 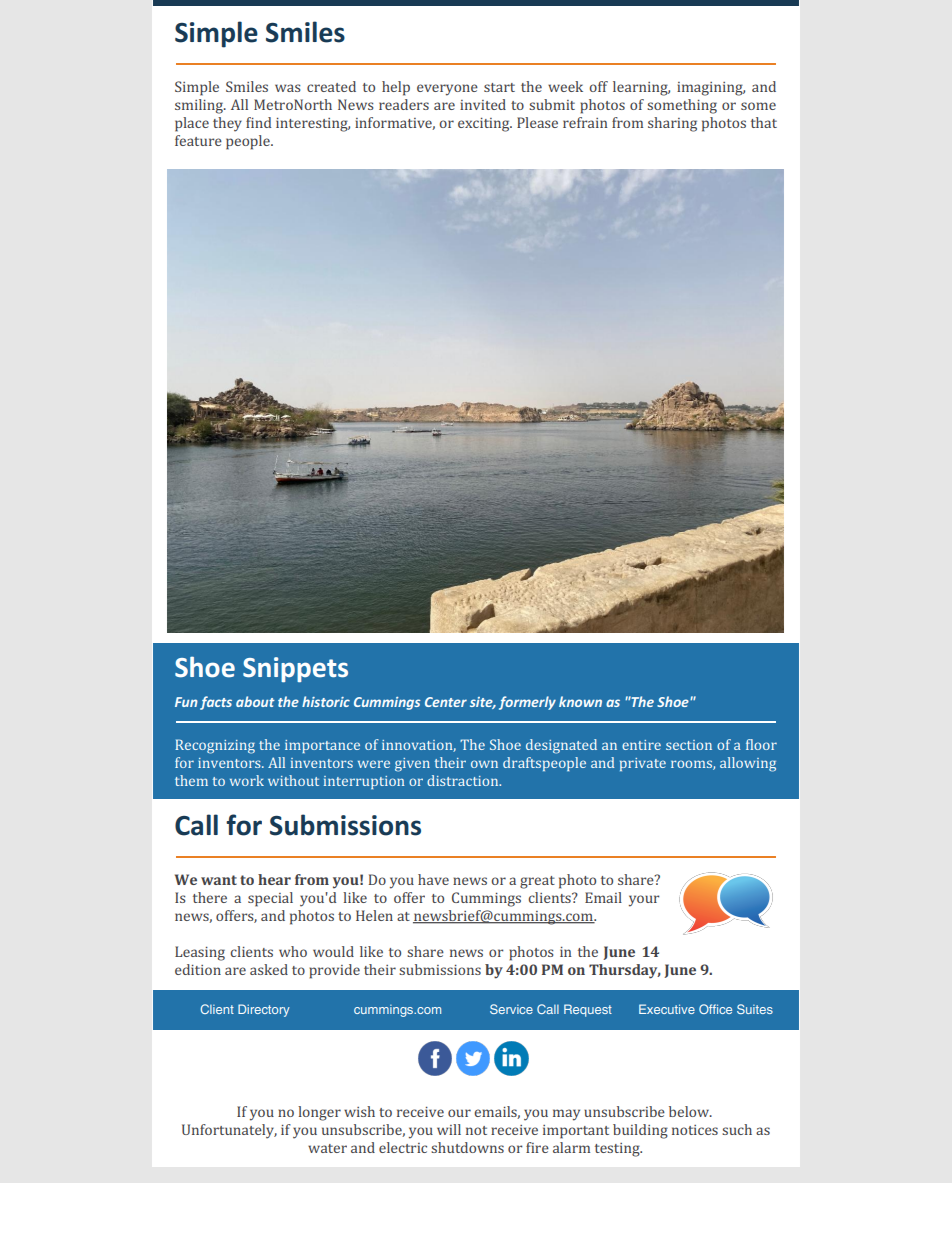 I want to click on they, so click(x=227, y=124).
